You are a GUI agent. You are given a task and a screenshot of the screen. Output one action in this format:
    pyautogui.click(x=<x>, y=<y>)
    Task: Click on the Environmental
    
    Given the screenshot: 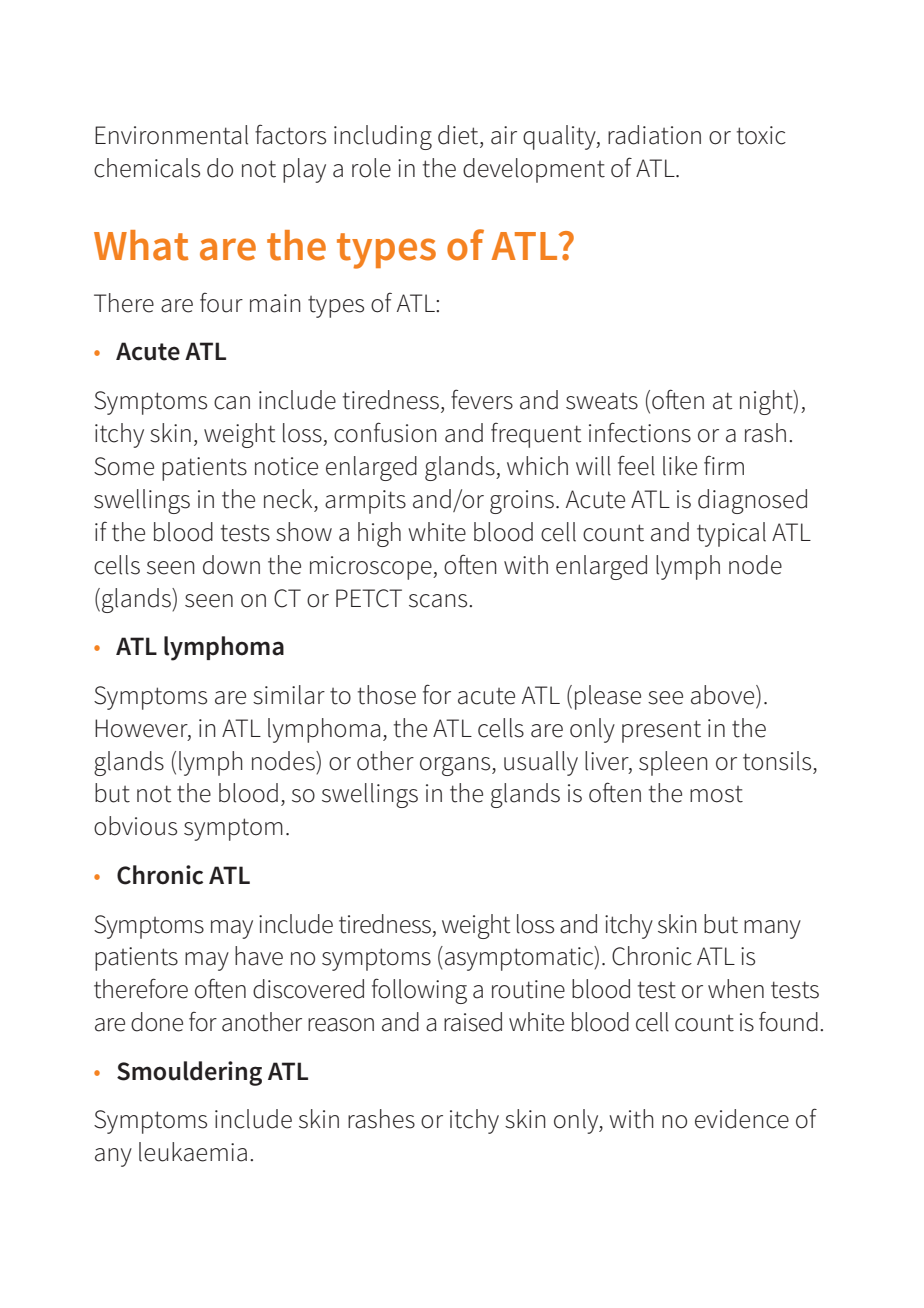 What is the action you would take?
    pyautogui.click(x=171, y=135)
